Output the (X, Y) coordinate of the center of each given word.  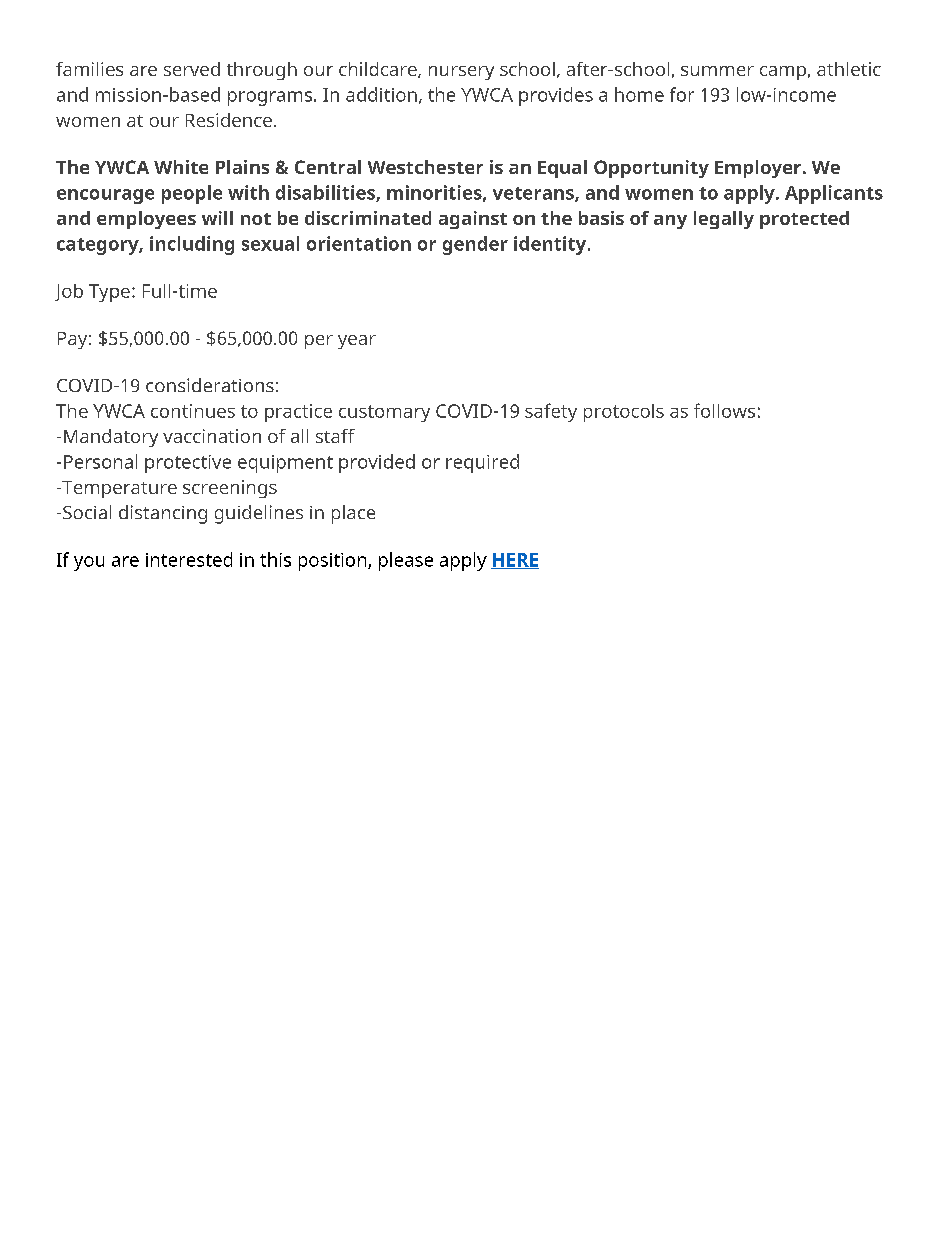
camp (783, 73)
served (192, 69)
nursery (461, 73)
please (406, 561)
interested (189, 559)
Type (109, 293)
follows (724, 410)
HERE (515, 561)
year (357, 342)
